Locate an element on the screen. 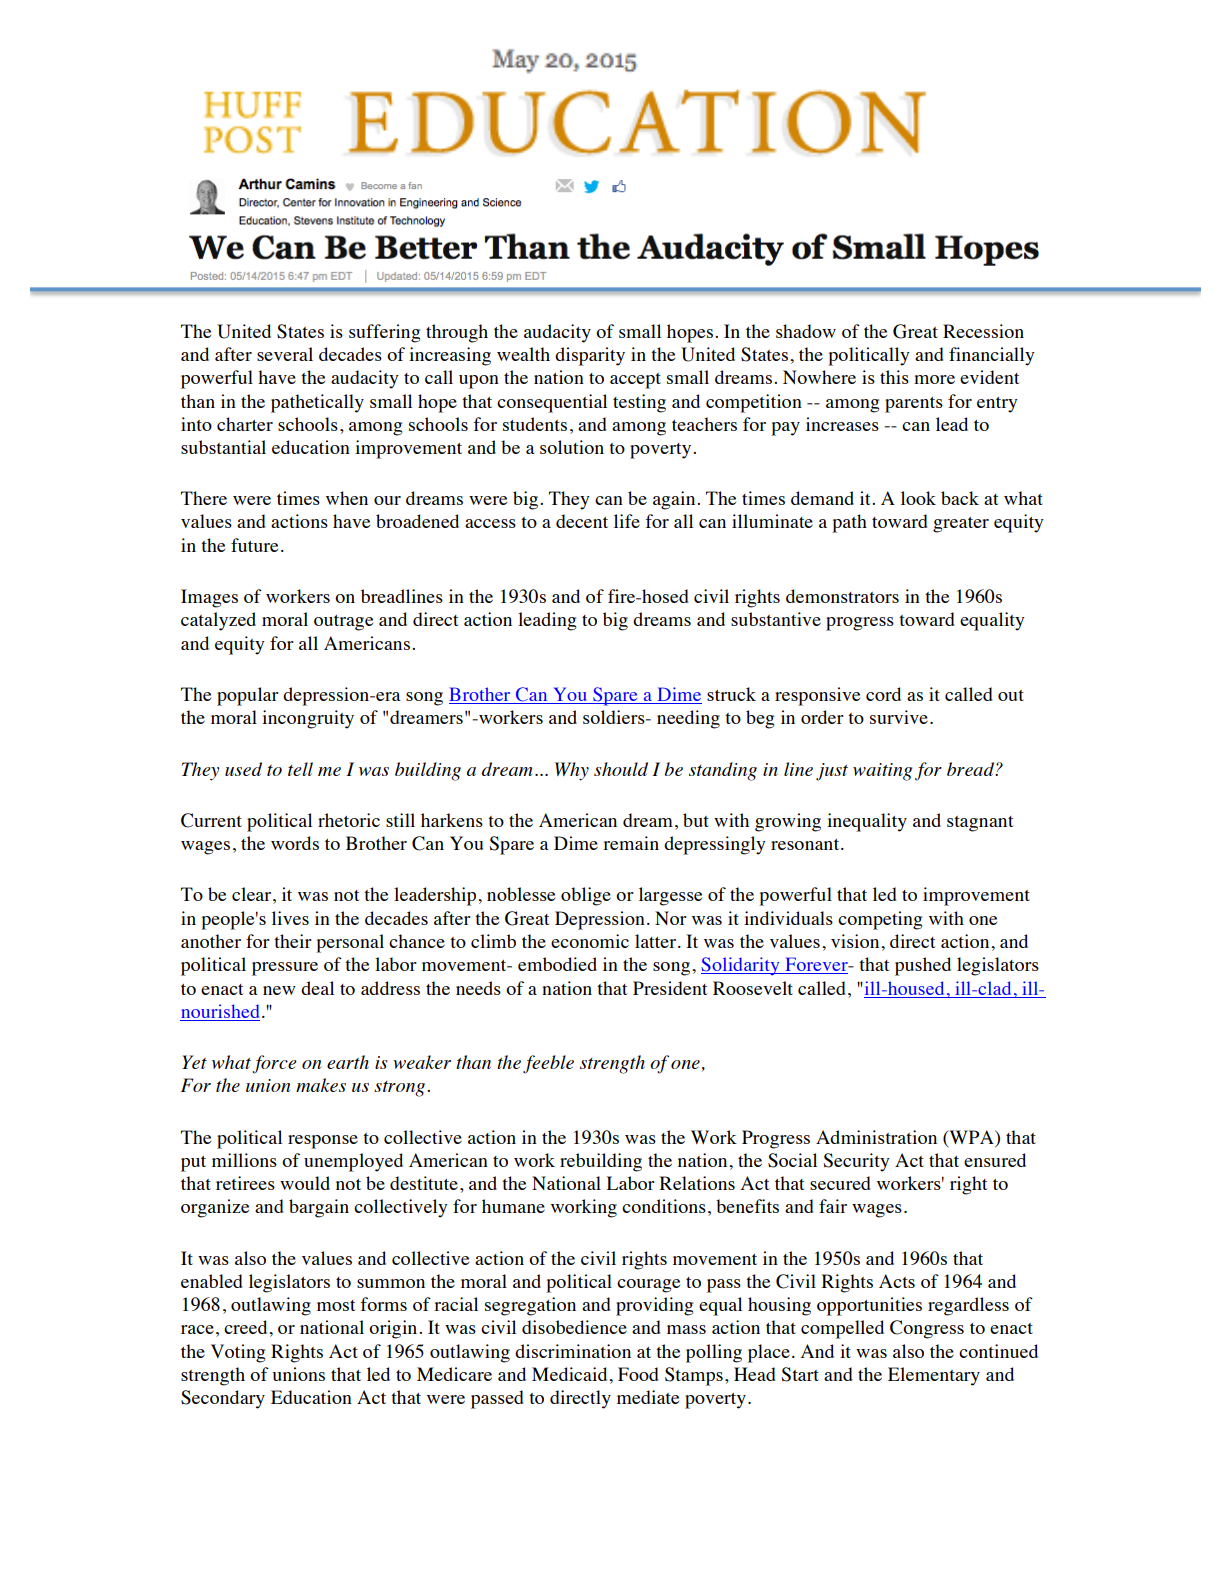 The image size is (1231, 1593). words is located at coordinates (295, 843).
